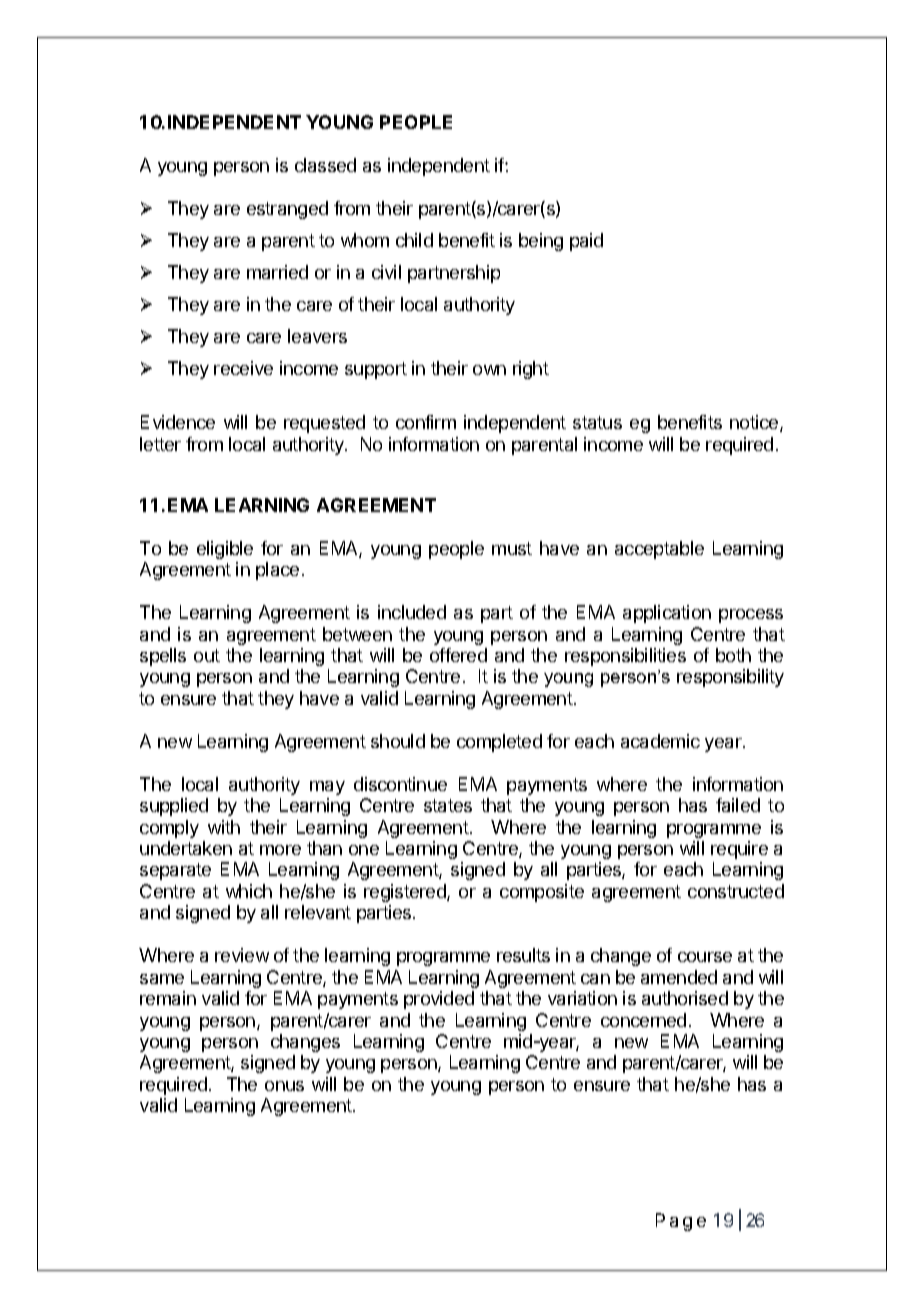 This page has width=924, height=1308. What do you see at coordinates (287, 210) in the page?
I see `estranged` at bounding box center [287, 210].
